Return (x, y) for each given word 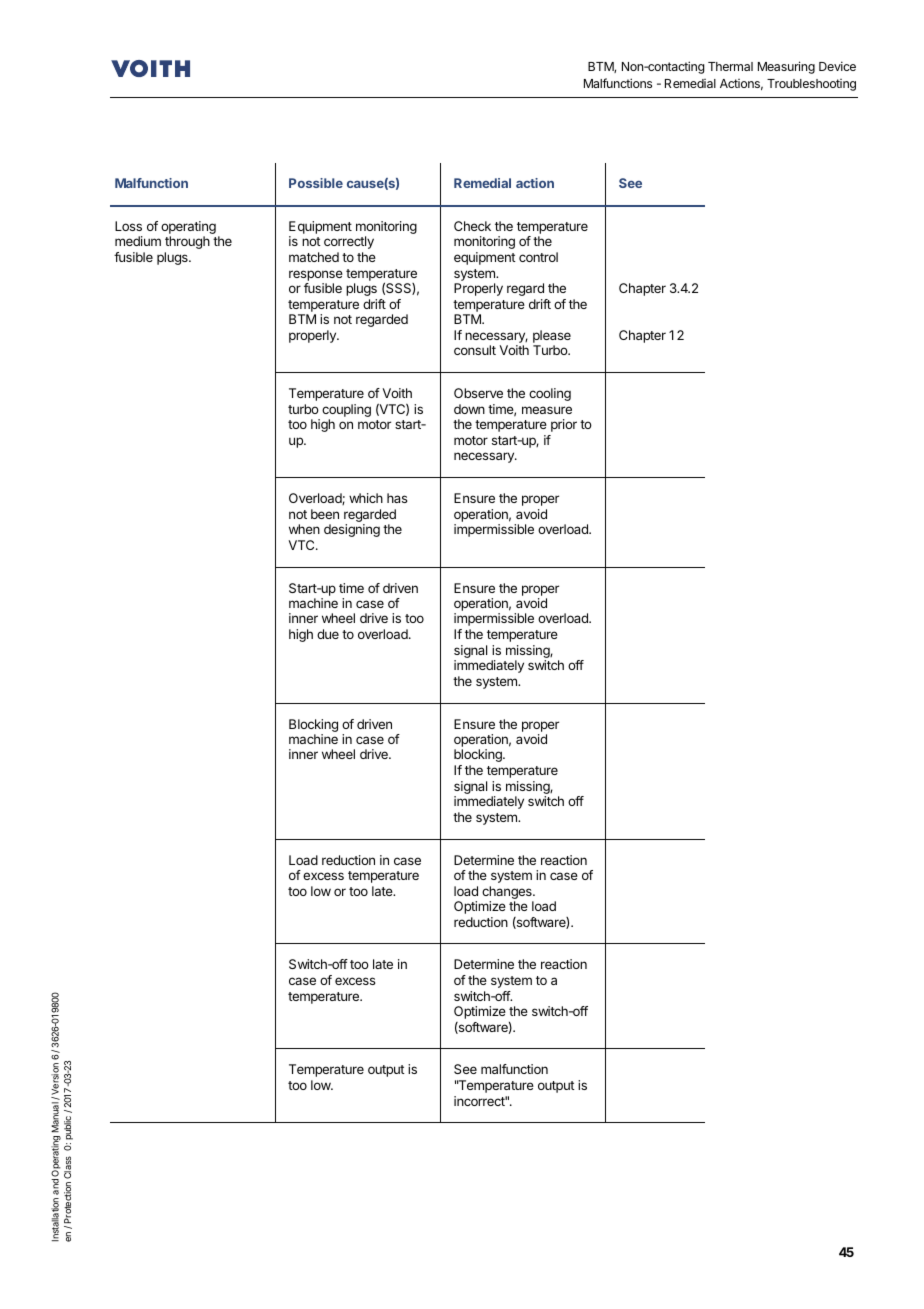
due (328, 634)
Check (472, 226)
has (397, 498)
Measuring (786, 67)
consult (475, 350)
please (552, 336)
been (325, 514)
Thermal (730, 66)
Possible (316, 183)
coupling (346, 412)
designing (352, 530)
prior (564, 425)
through (187, 242)
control (538, 257)
